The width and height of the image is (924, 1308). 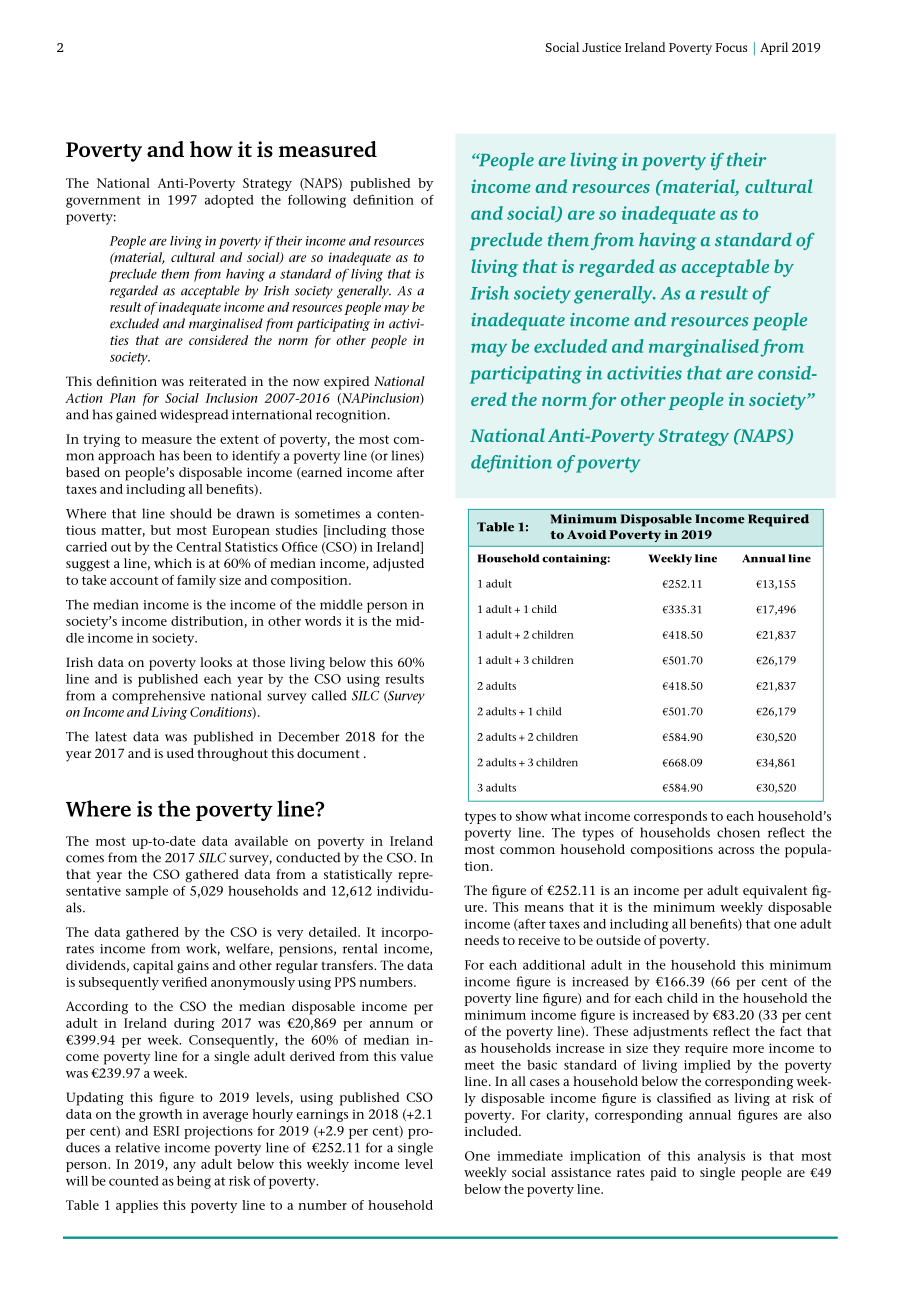 I want to click on adopted, so click(x=229, y=201).
